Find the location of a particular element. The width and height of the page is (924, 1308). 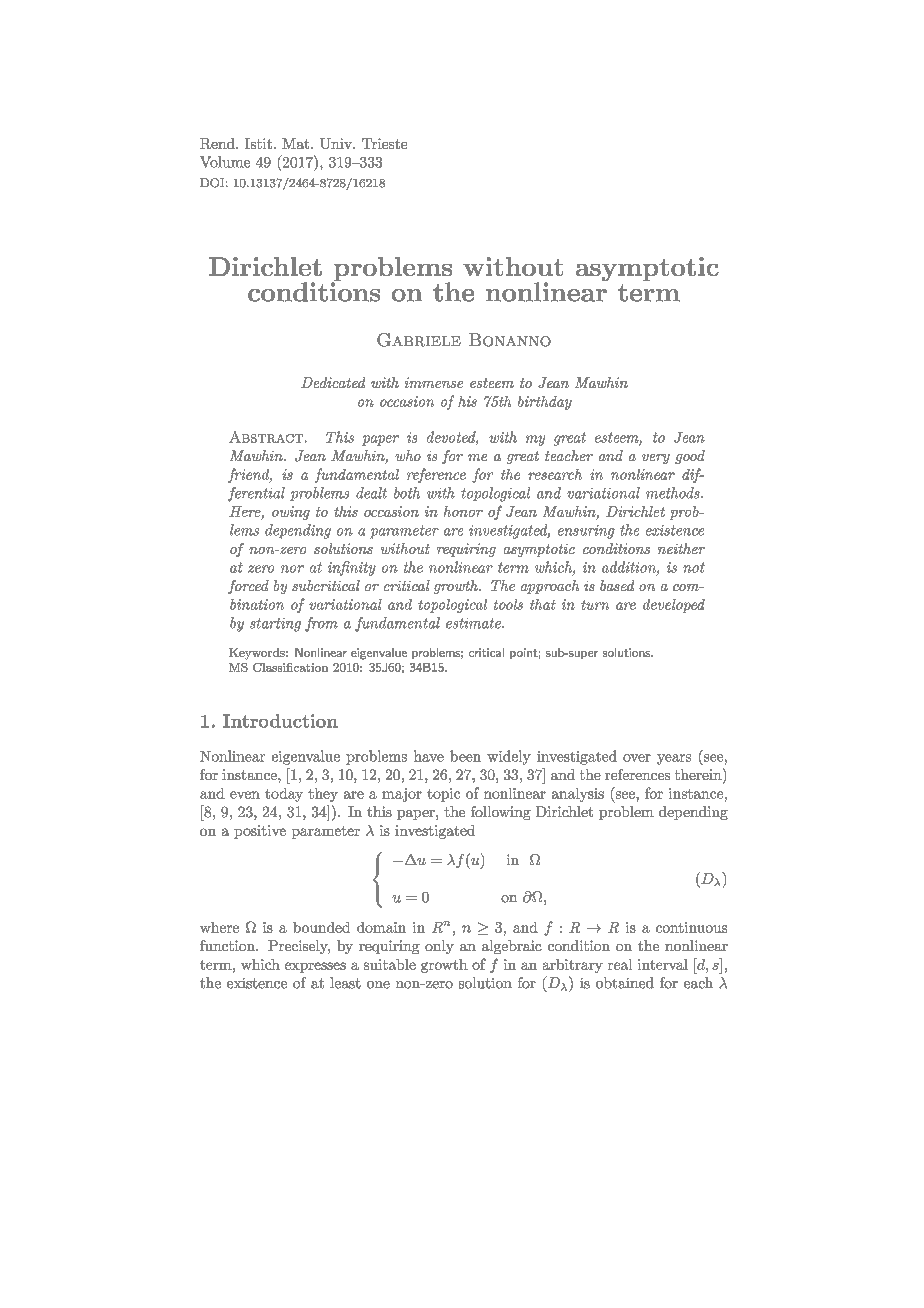

honor is located at coordinates (463, 511).
